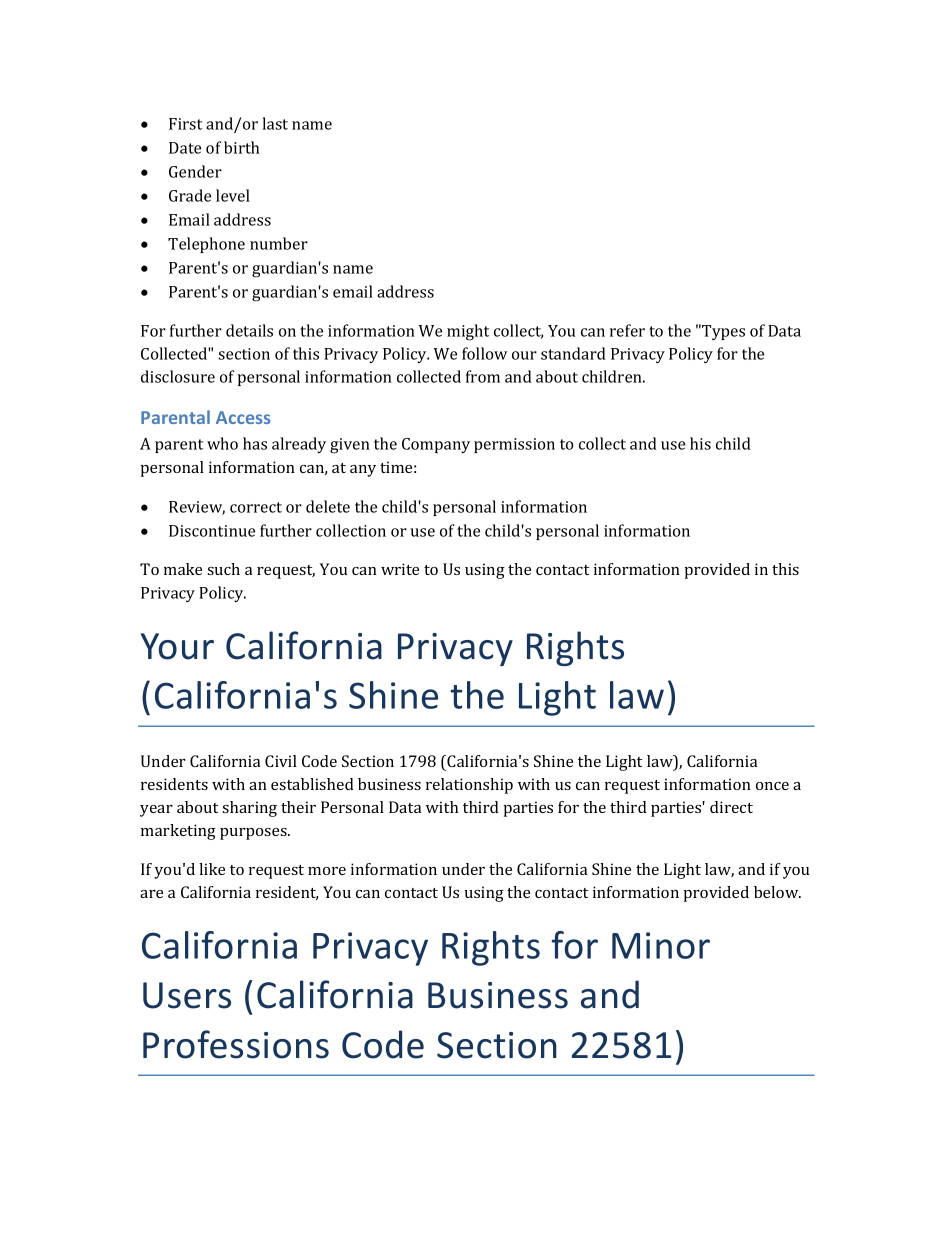  Describe the element at coordinates (661, 945) in the screenshot. I see `Minor` at that location.
